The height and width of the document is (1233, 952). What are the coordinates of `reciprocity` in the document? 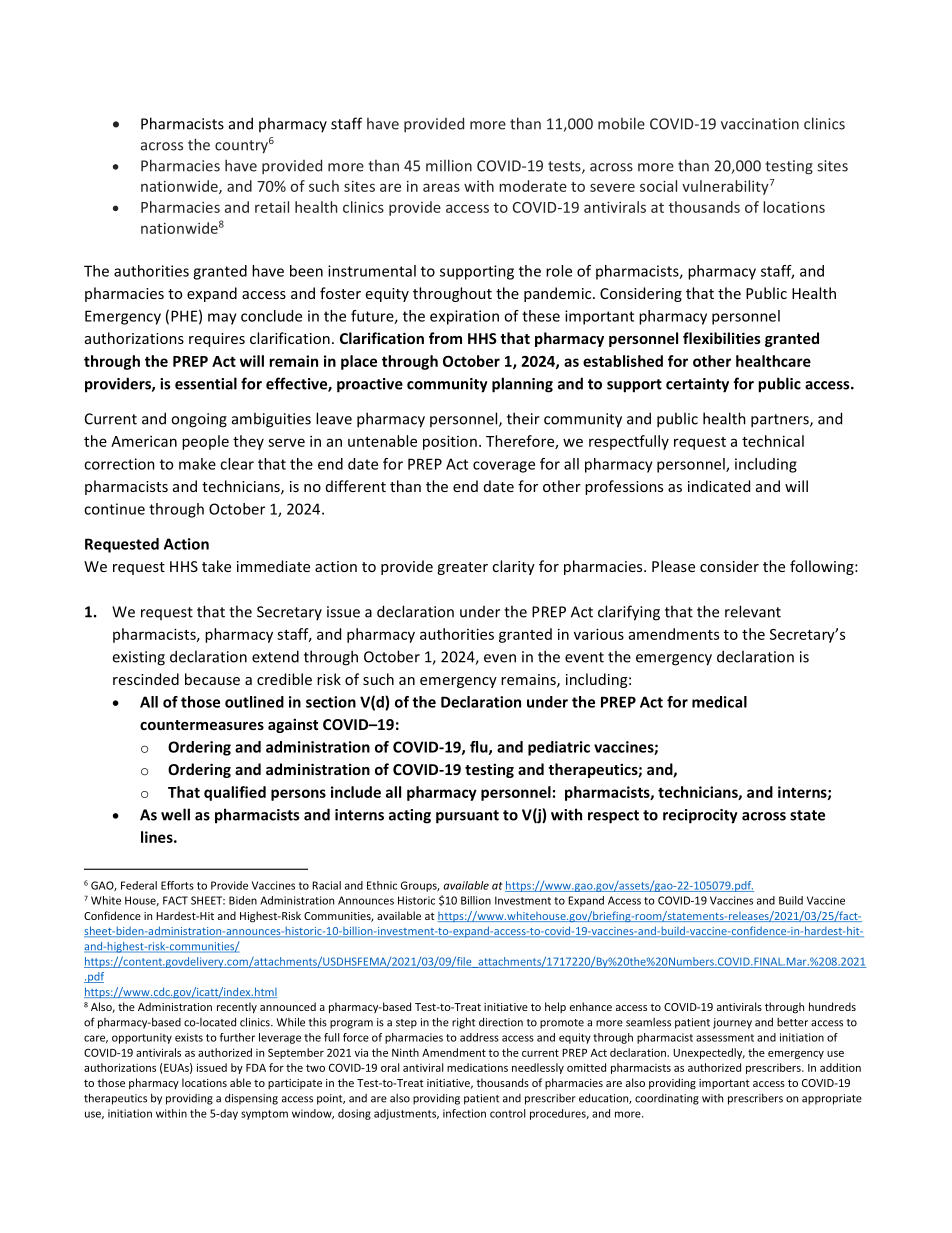 It's located at (700, 816).
